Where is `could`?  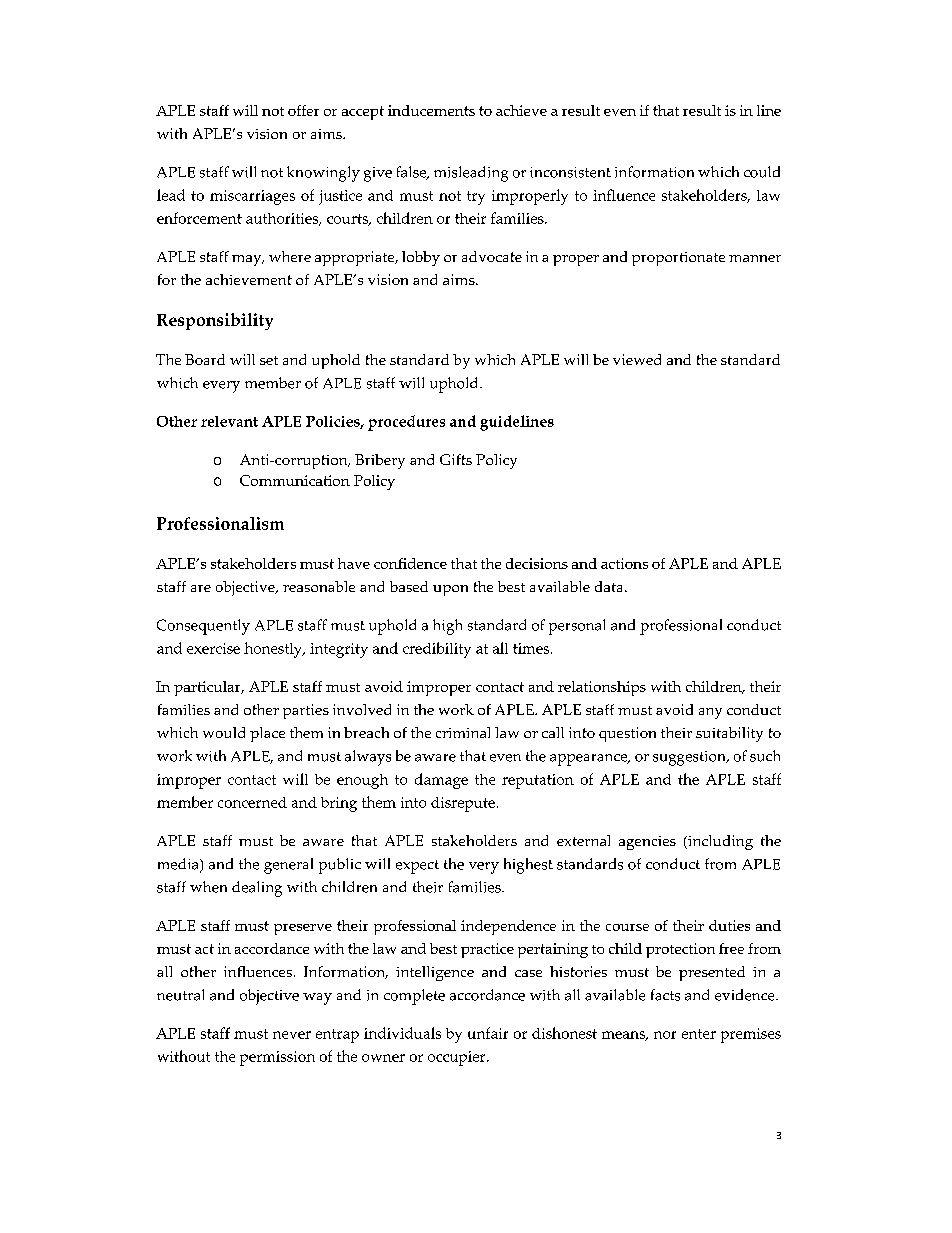
could is located at coordinates (762, 172).
